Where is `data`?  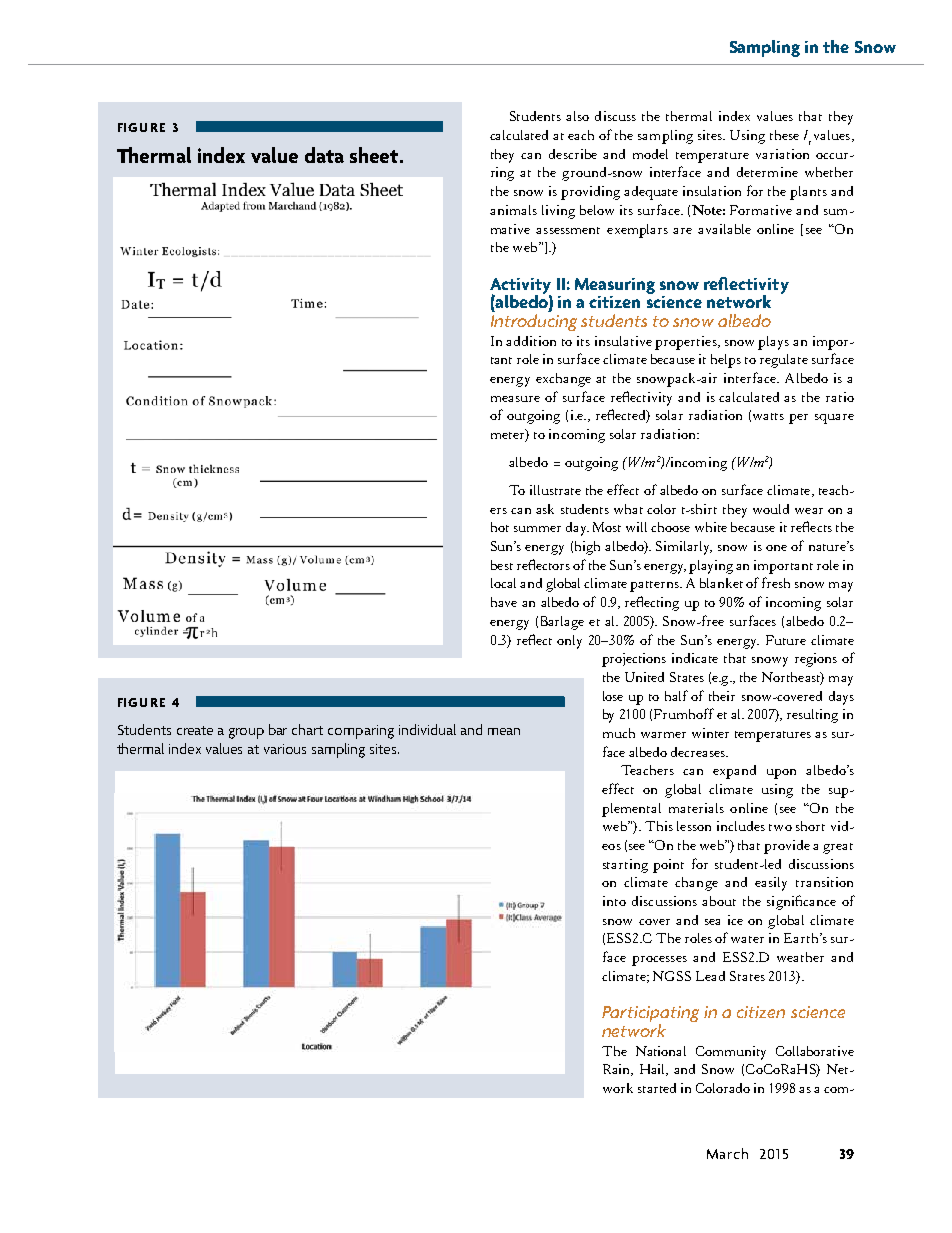
data is located at coordinates (324, 155).
